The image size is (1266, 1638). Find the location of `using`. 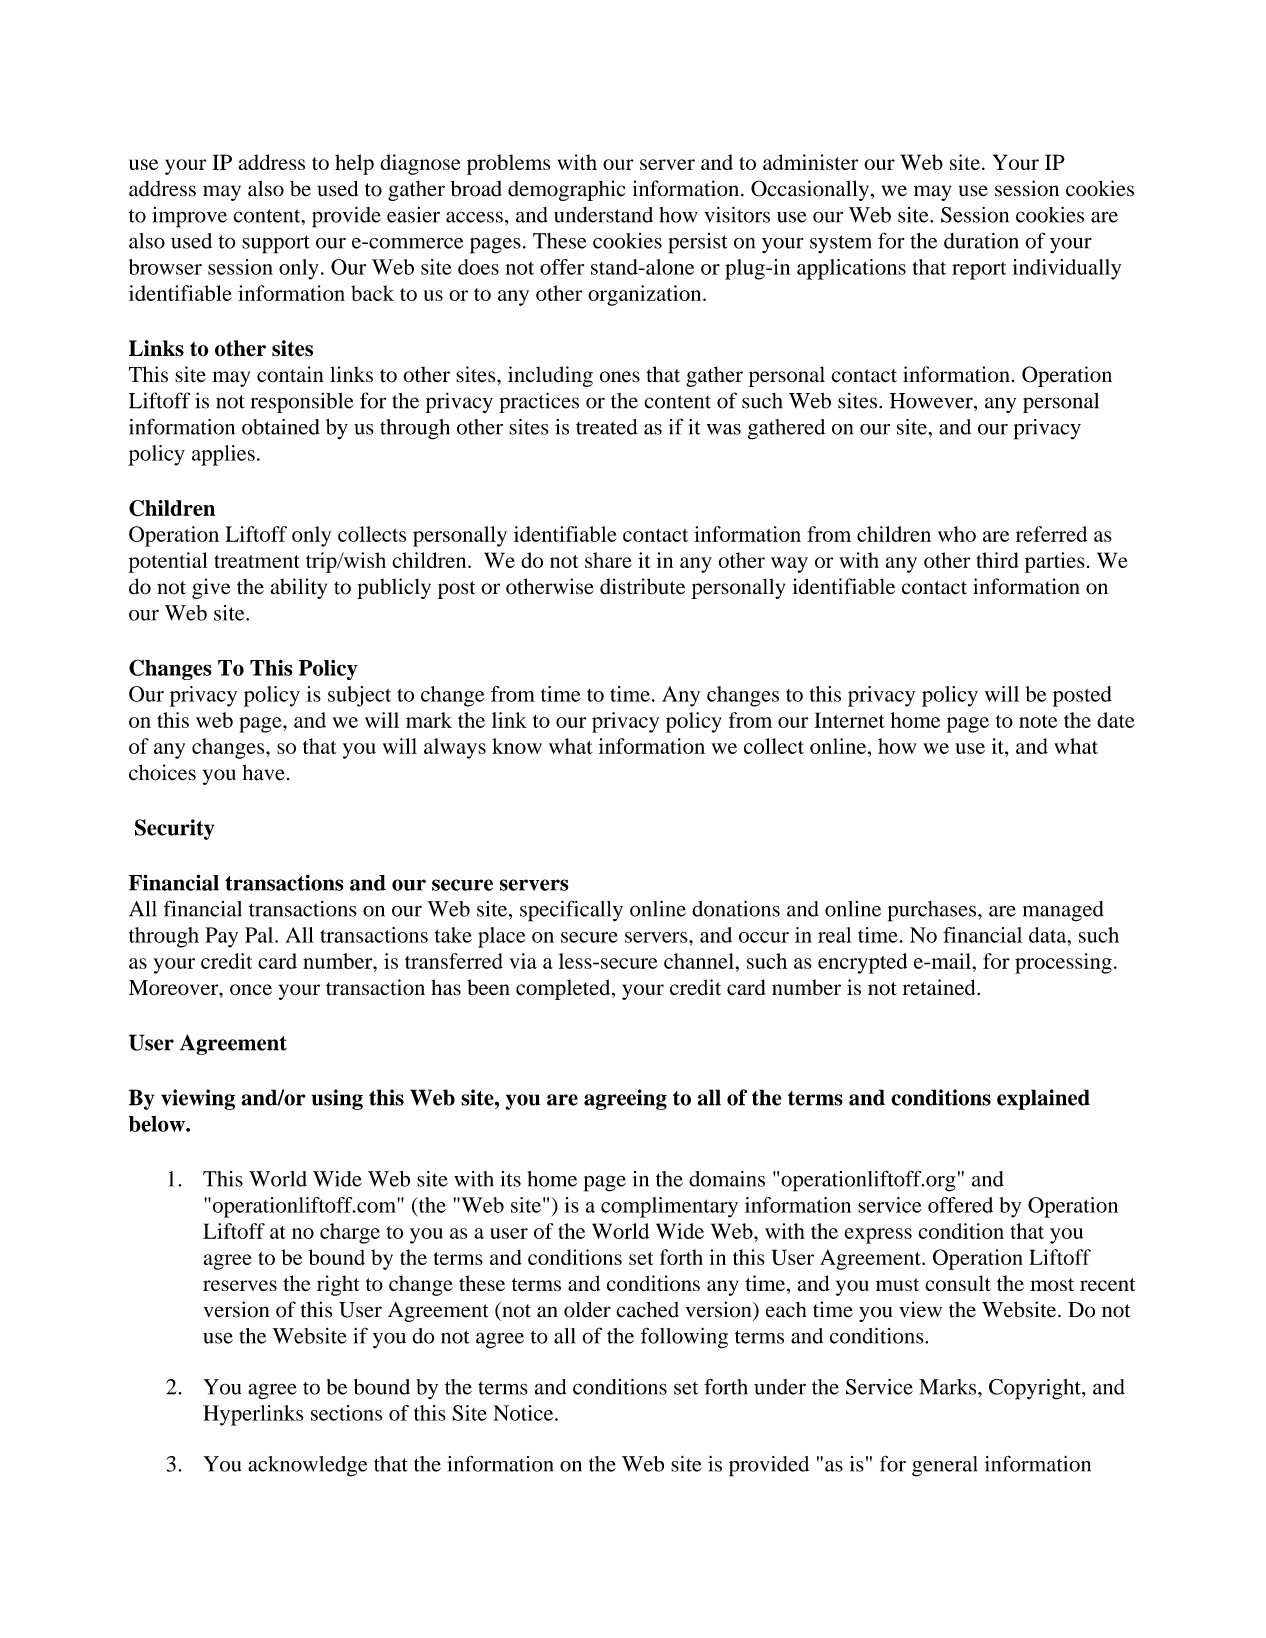

using is located at coordinates (337, 1099).
